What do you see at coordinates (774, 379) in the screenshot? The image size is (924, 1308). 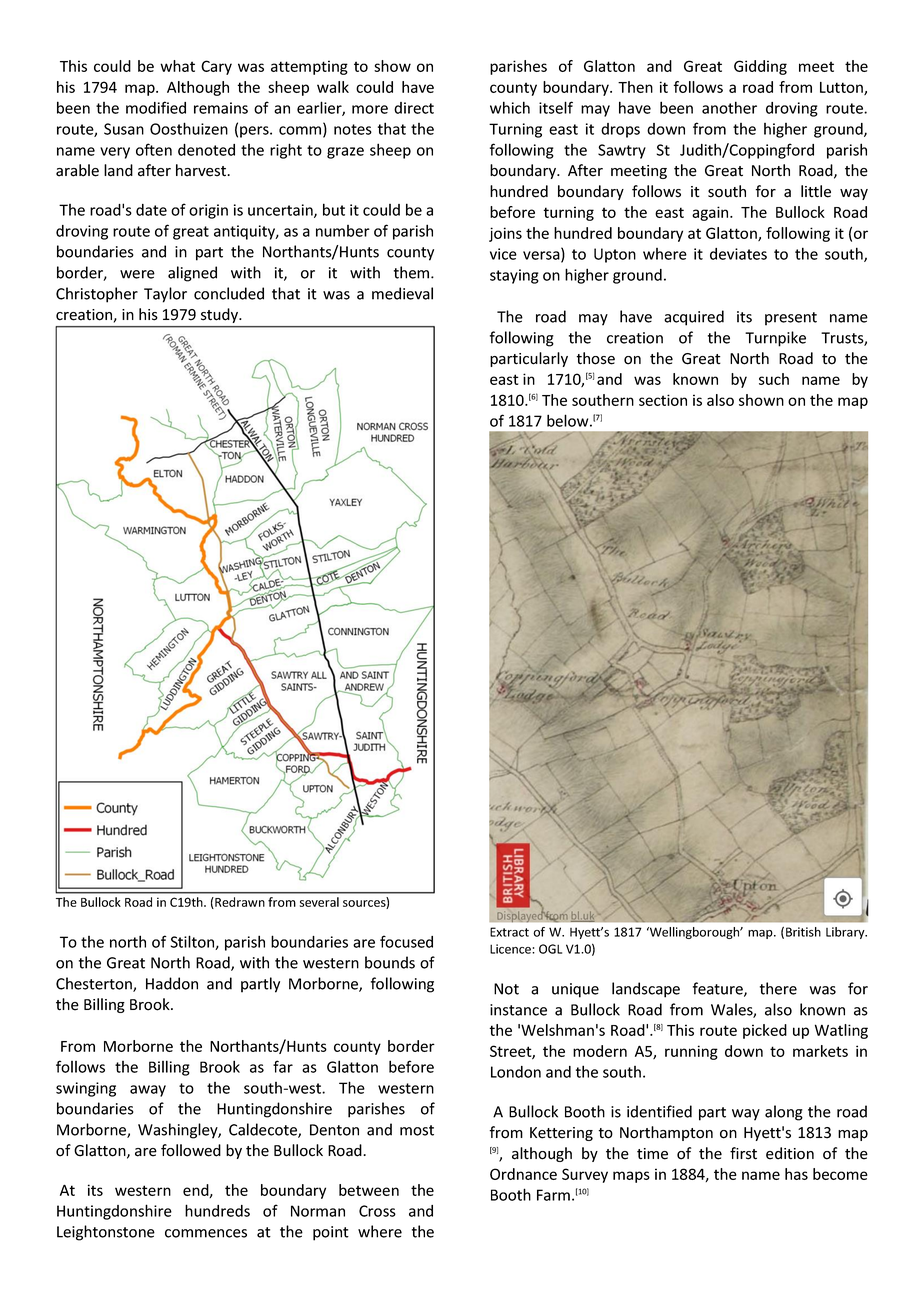 I see `such` at bounding box center [774, 379].
